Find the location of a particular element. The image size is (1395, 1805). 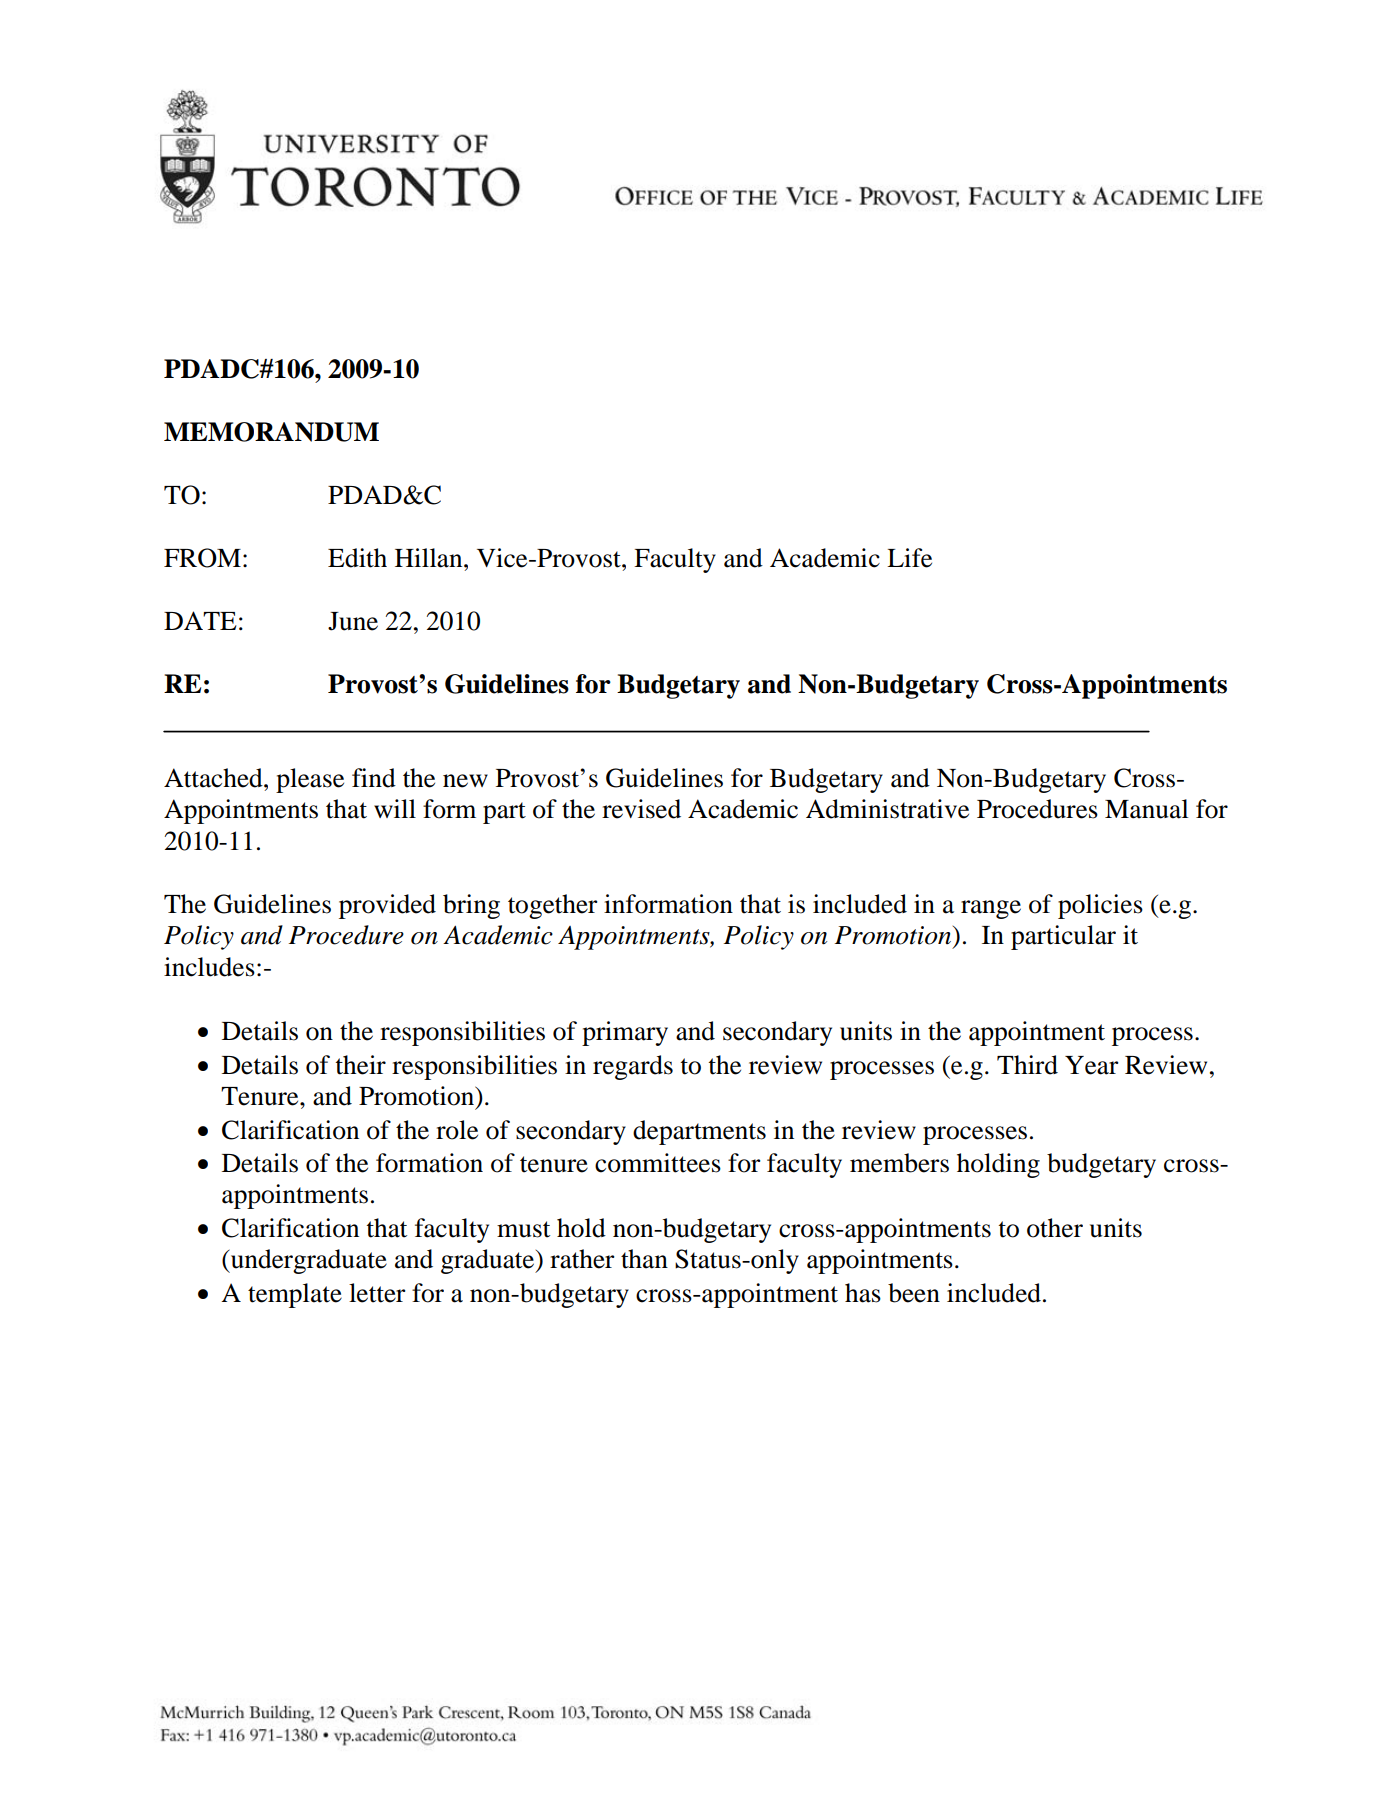

MEMORANDUM is located at coordinates (271, 432).
